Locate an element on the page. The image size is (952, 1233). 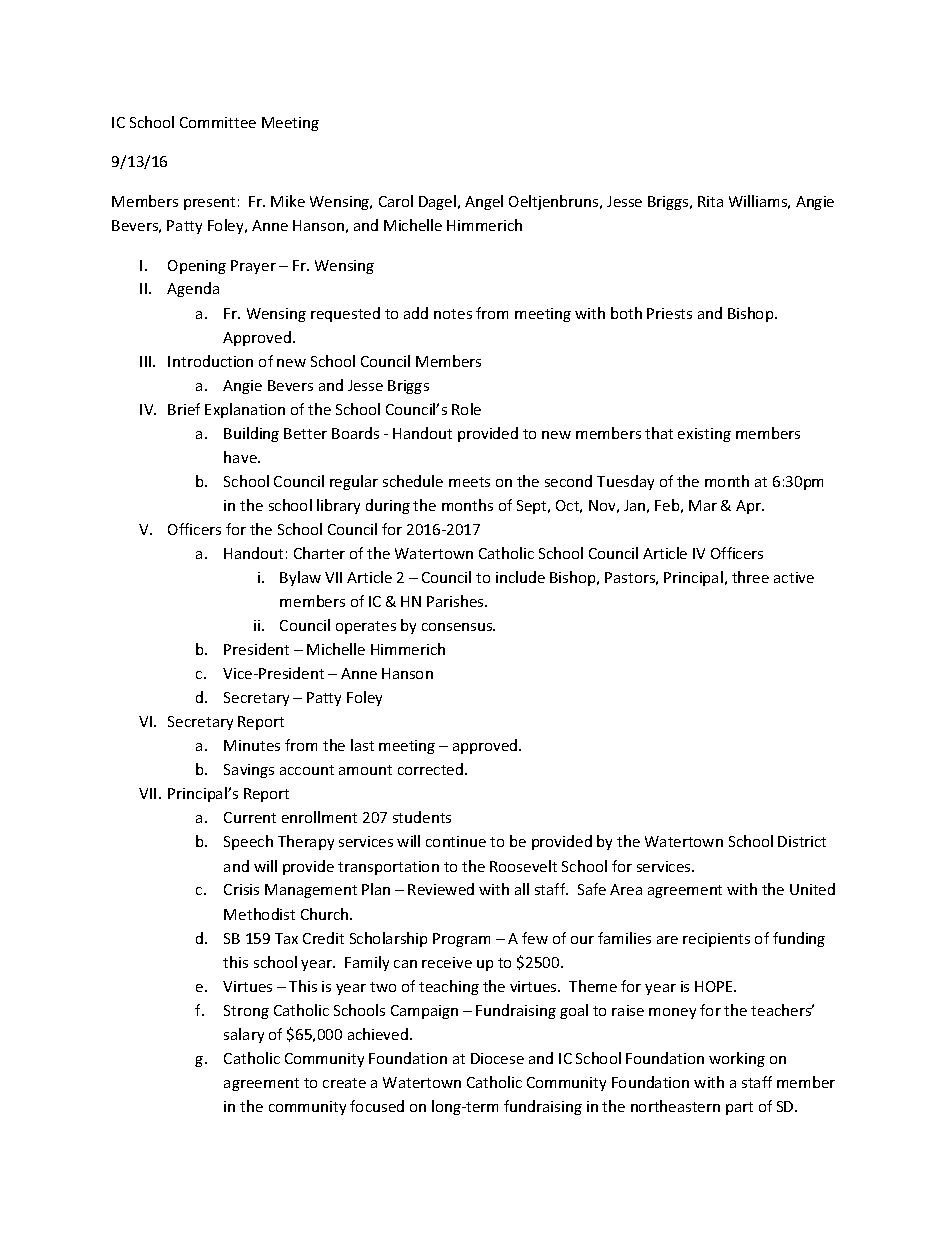
salary is located at coordinates (244, 1035).
